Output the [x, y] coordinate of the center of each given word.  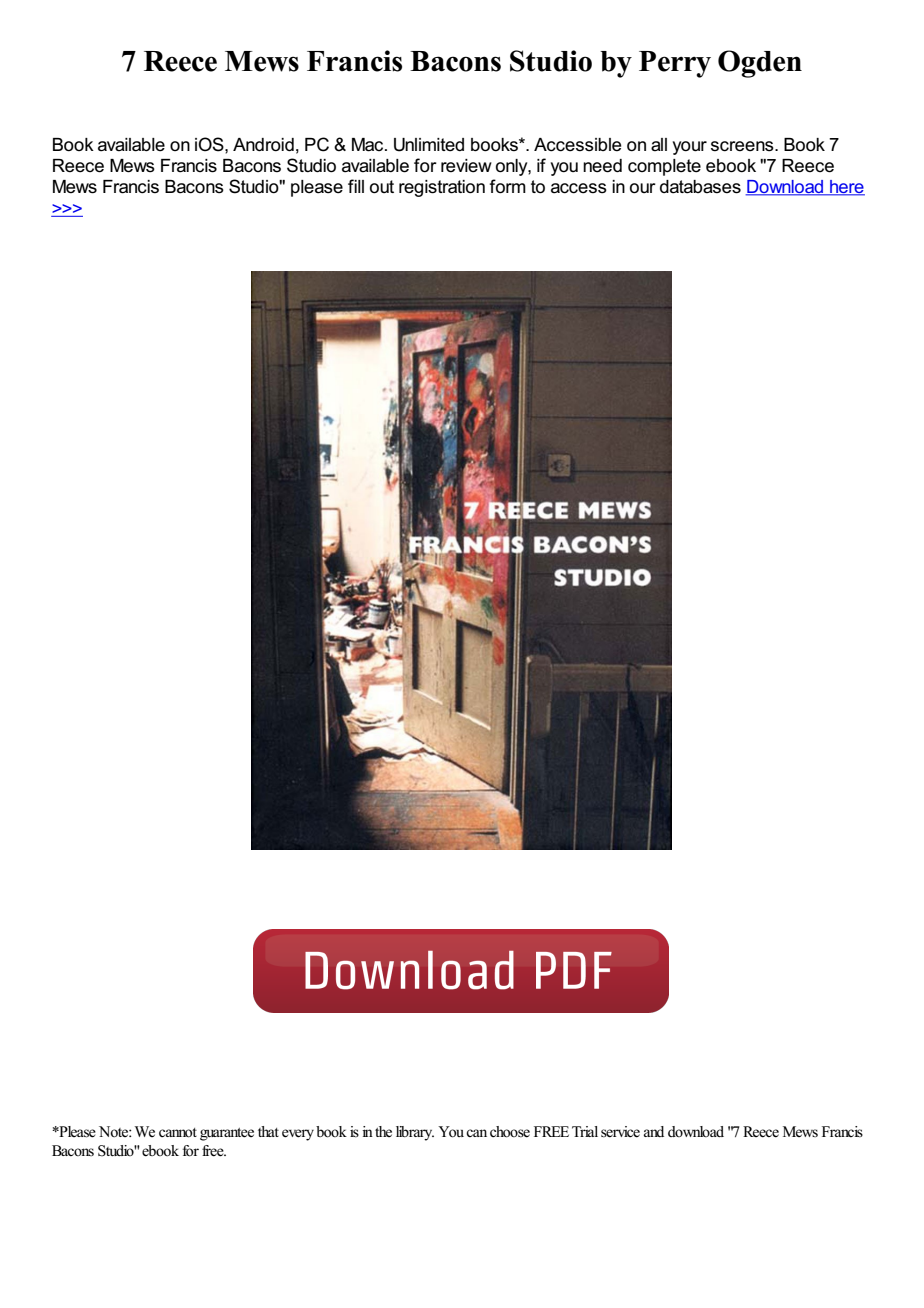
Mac [369, 145]
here [846, 188]
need [602, 166]
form [507, 186]
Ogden [760, 64]
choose [510, 1132]
